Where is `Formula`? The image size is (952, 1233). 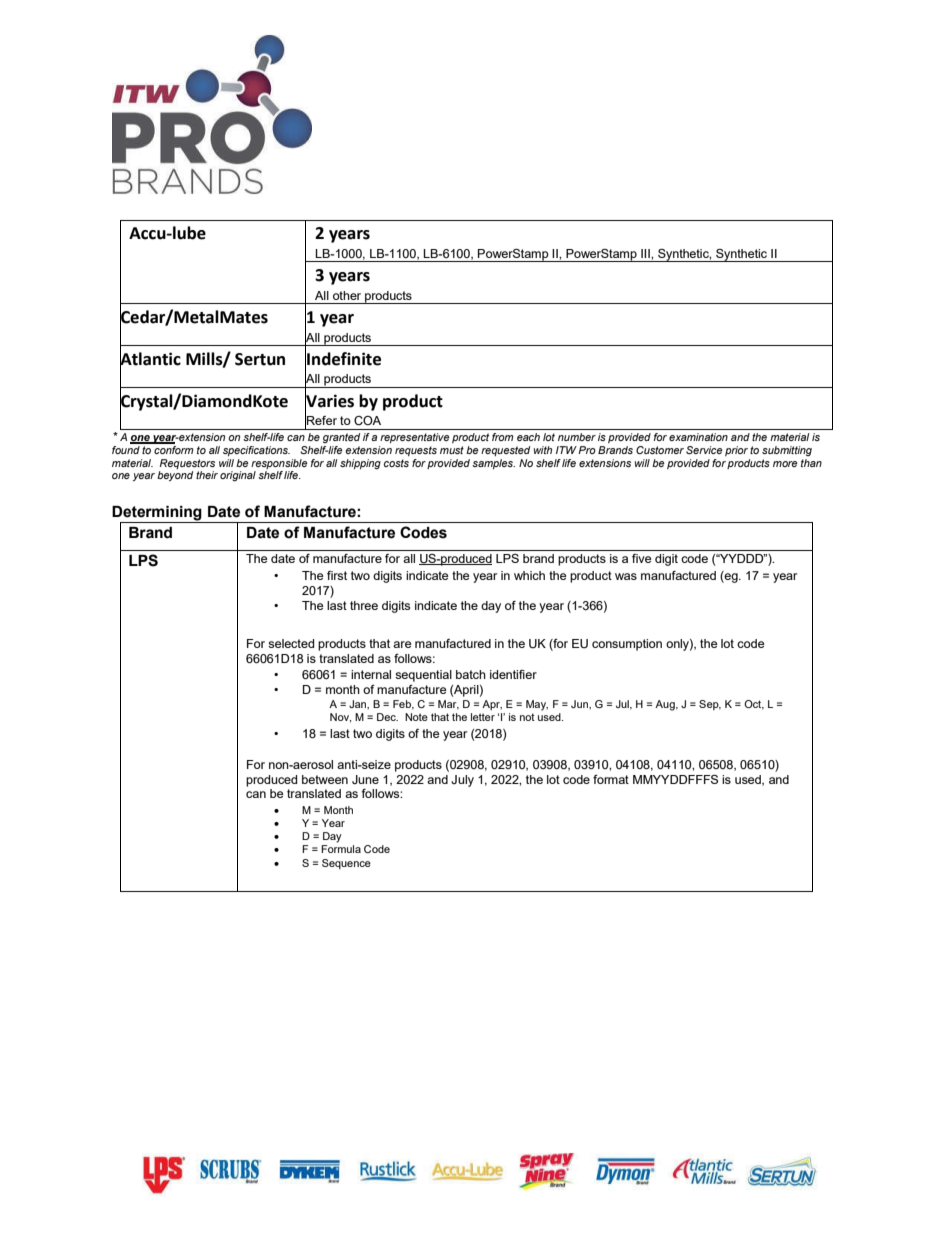
Formula is located at coordinates (341, 849).
